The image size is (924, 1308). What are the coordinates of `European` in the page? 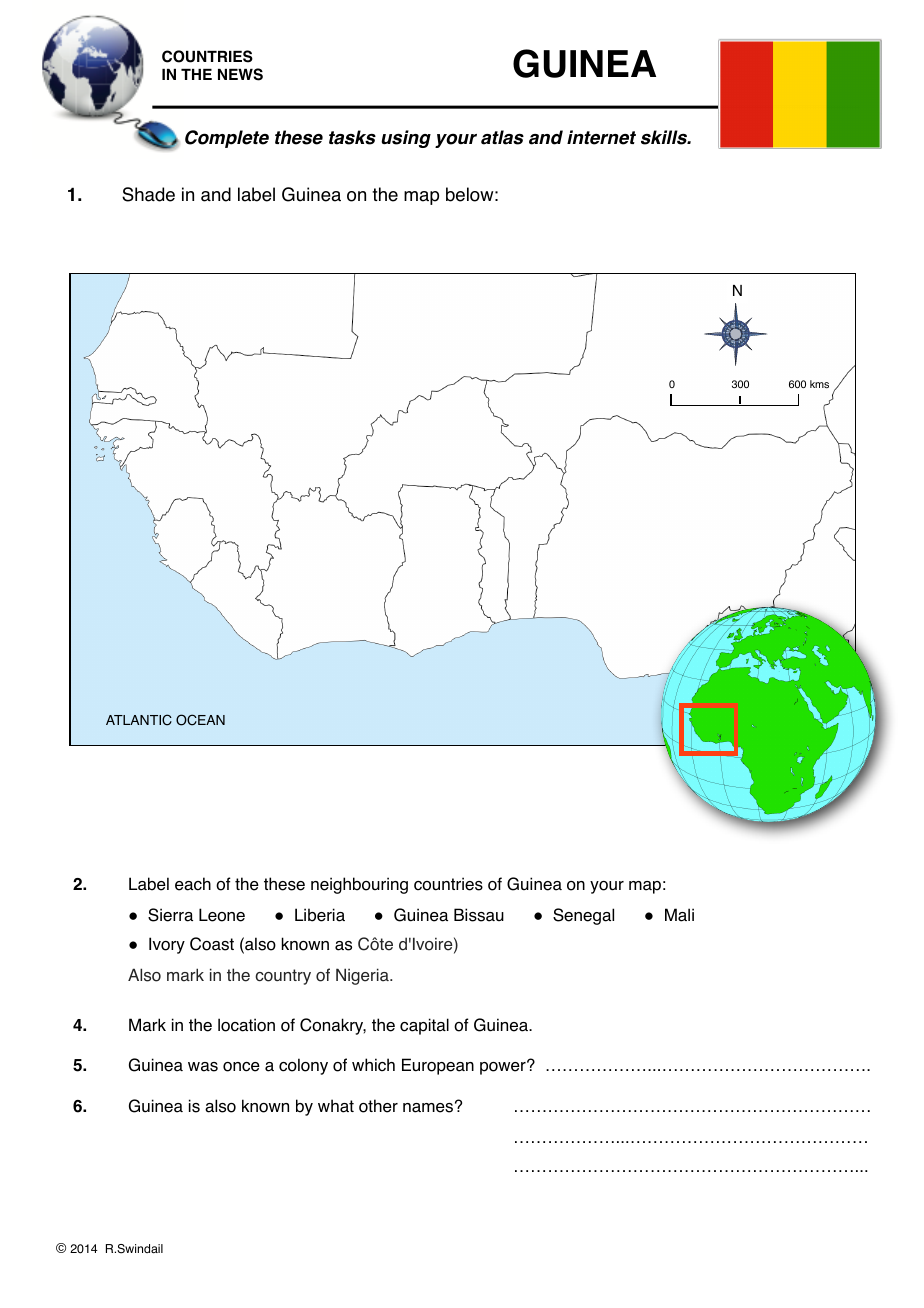 It's located at (438, 1066).
